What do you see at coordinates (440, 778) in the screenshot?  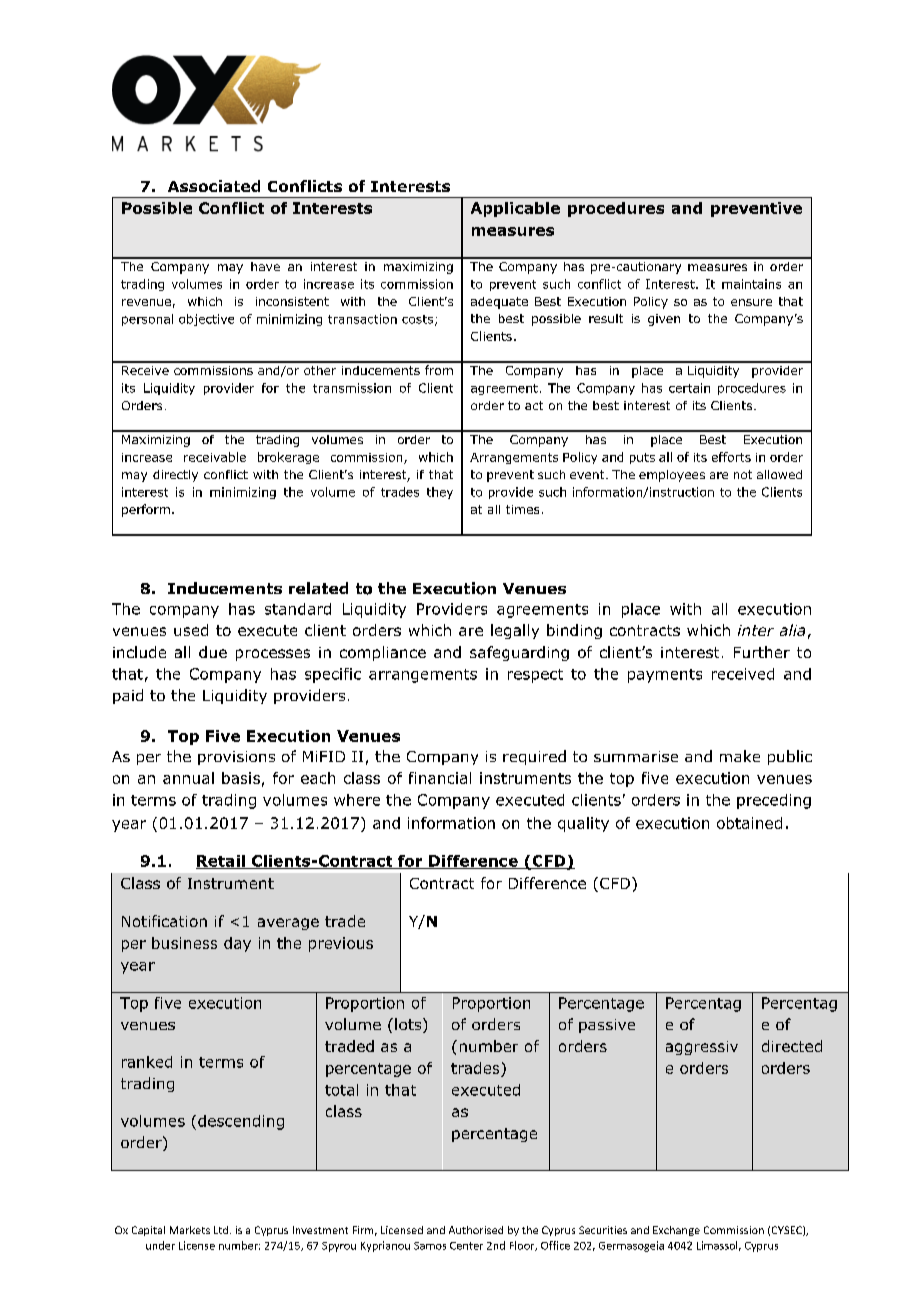 I see `financial` at bounding box center [440, 778].
